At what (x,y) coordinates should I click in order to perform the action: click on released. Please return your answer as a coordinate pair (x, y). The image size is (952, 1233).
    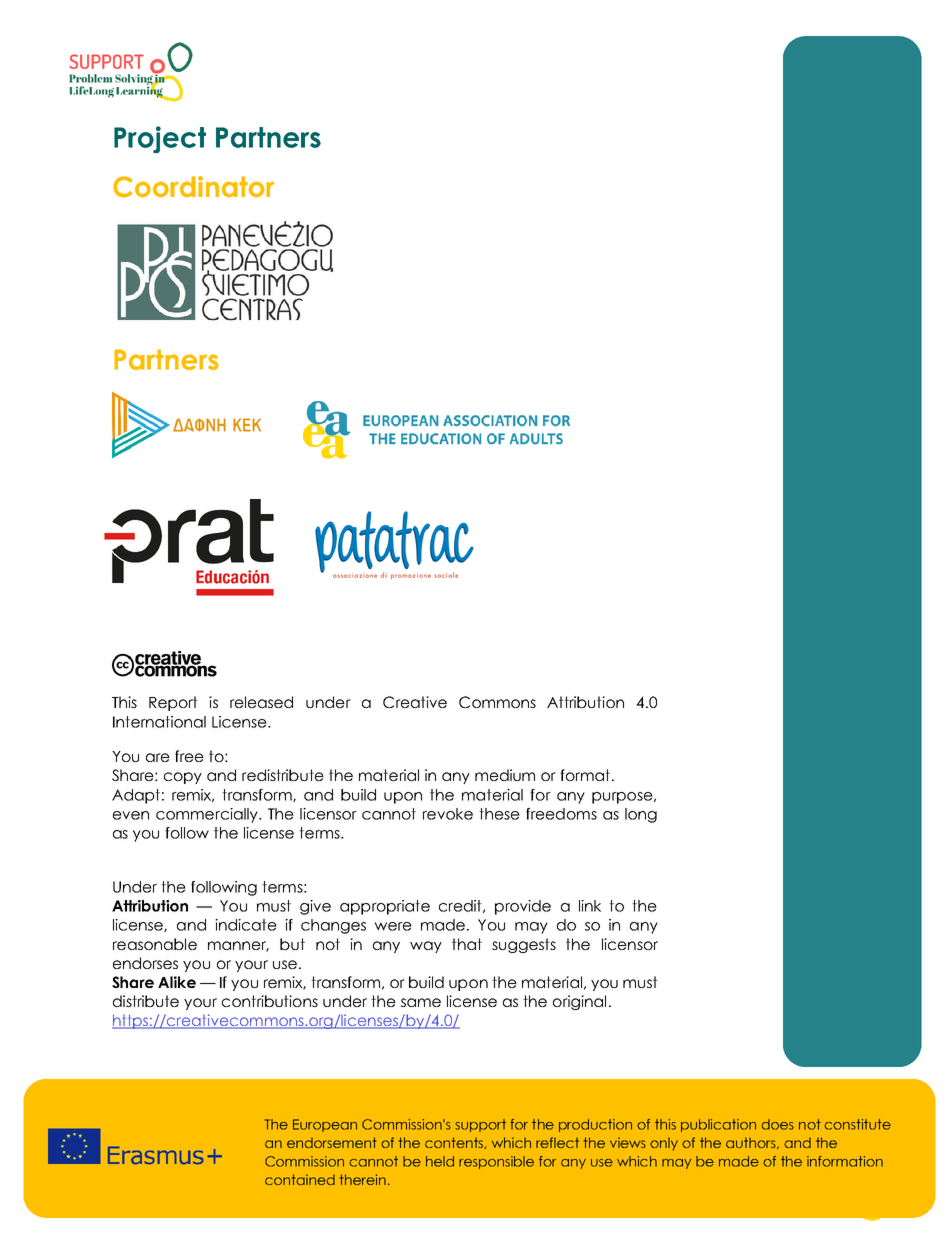
    Looking at the image, I should click on (261, 702).
